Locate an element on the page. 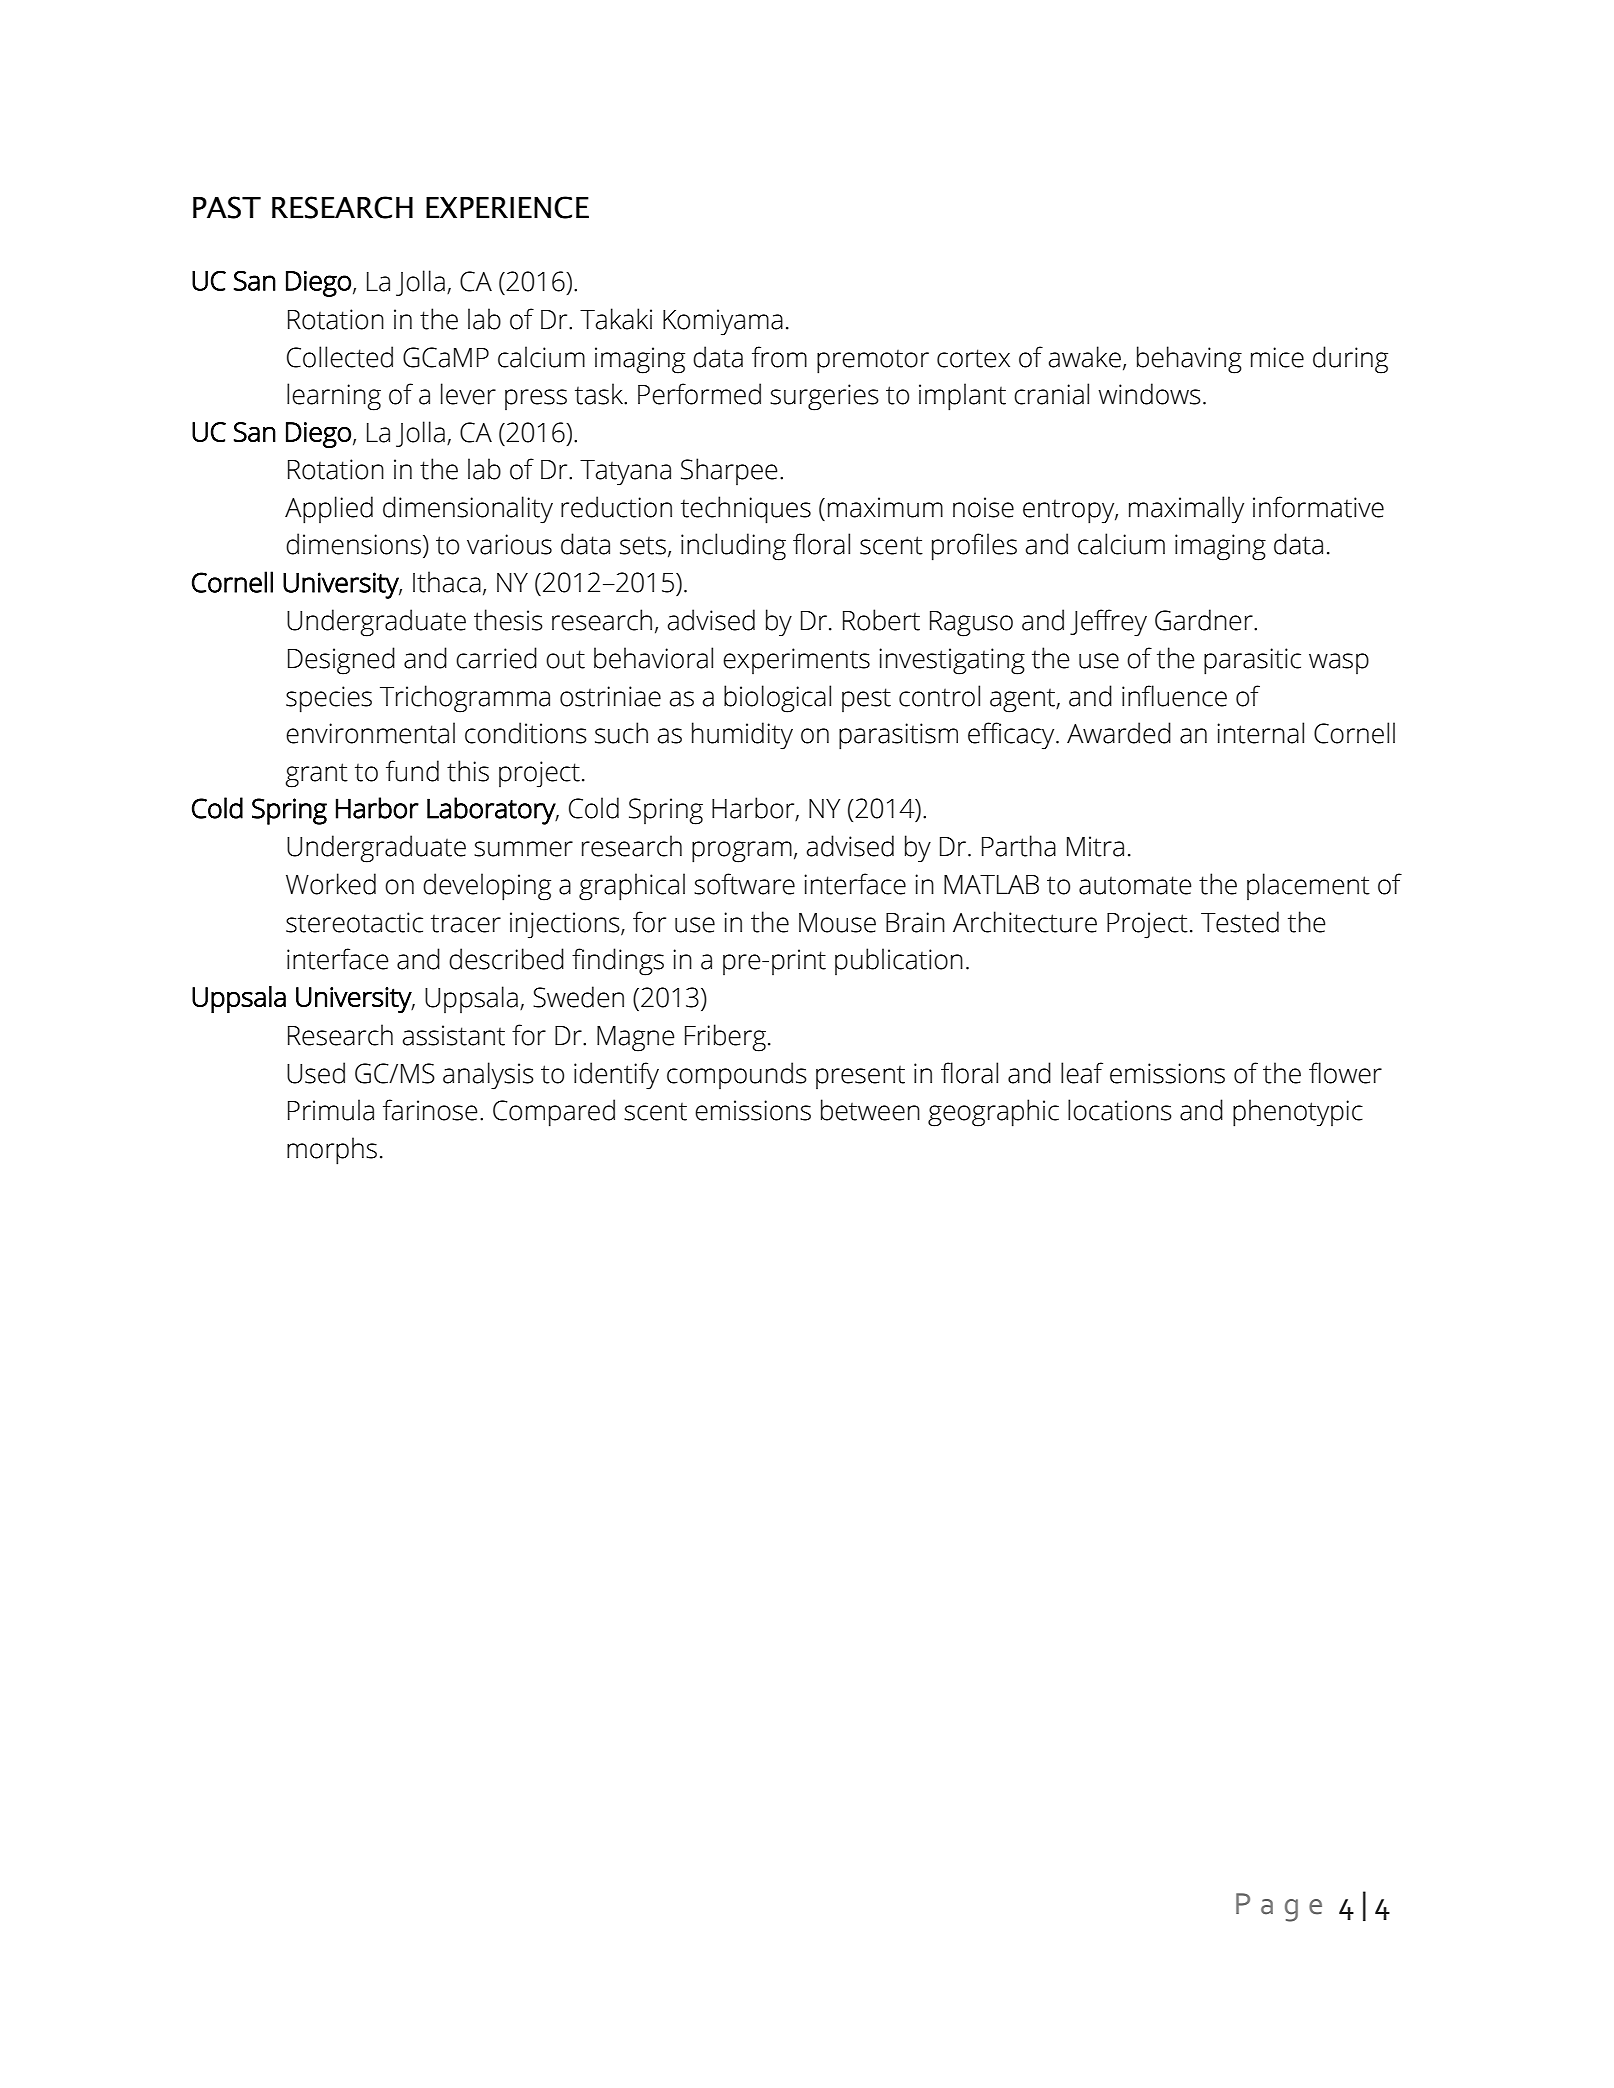 Image resolution: width=1614 pixels, height=2088 pixels. locations is located at coordinates (1120, 1110).
